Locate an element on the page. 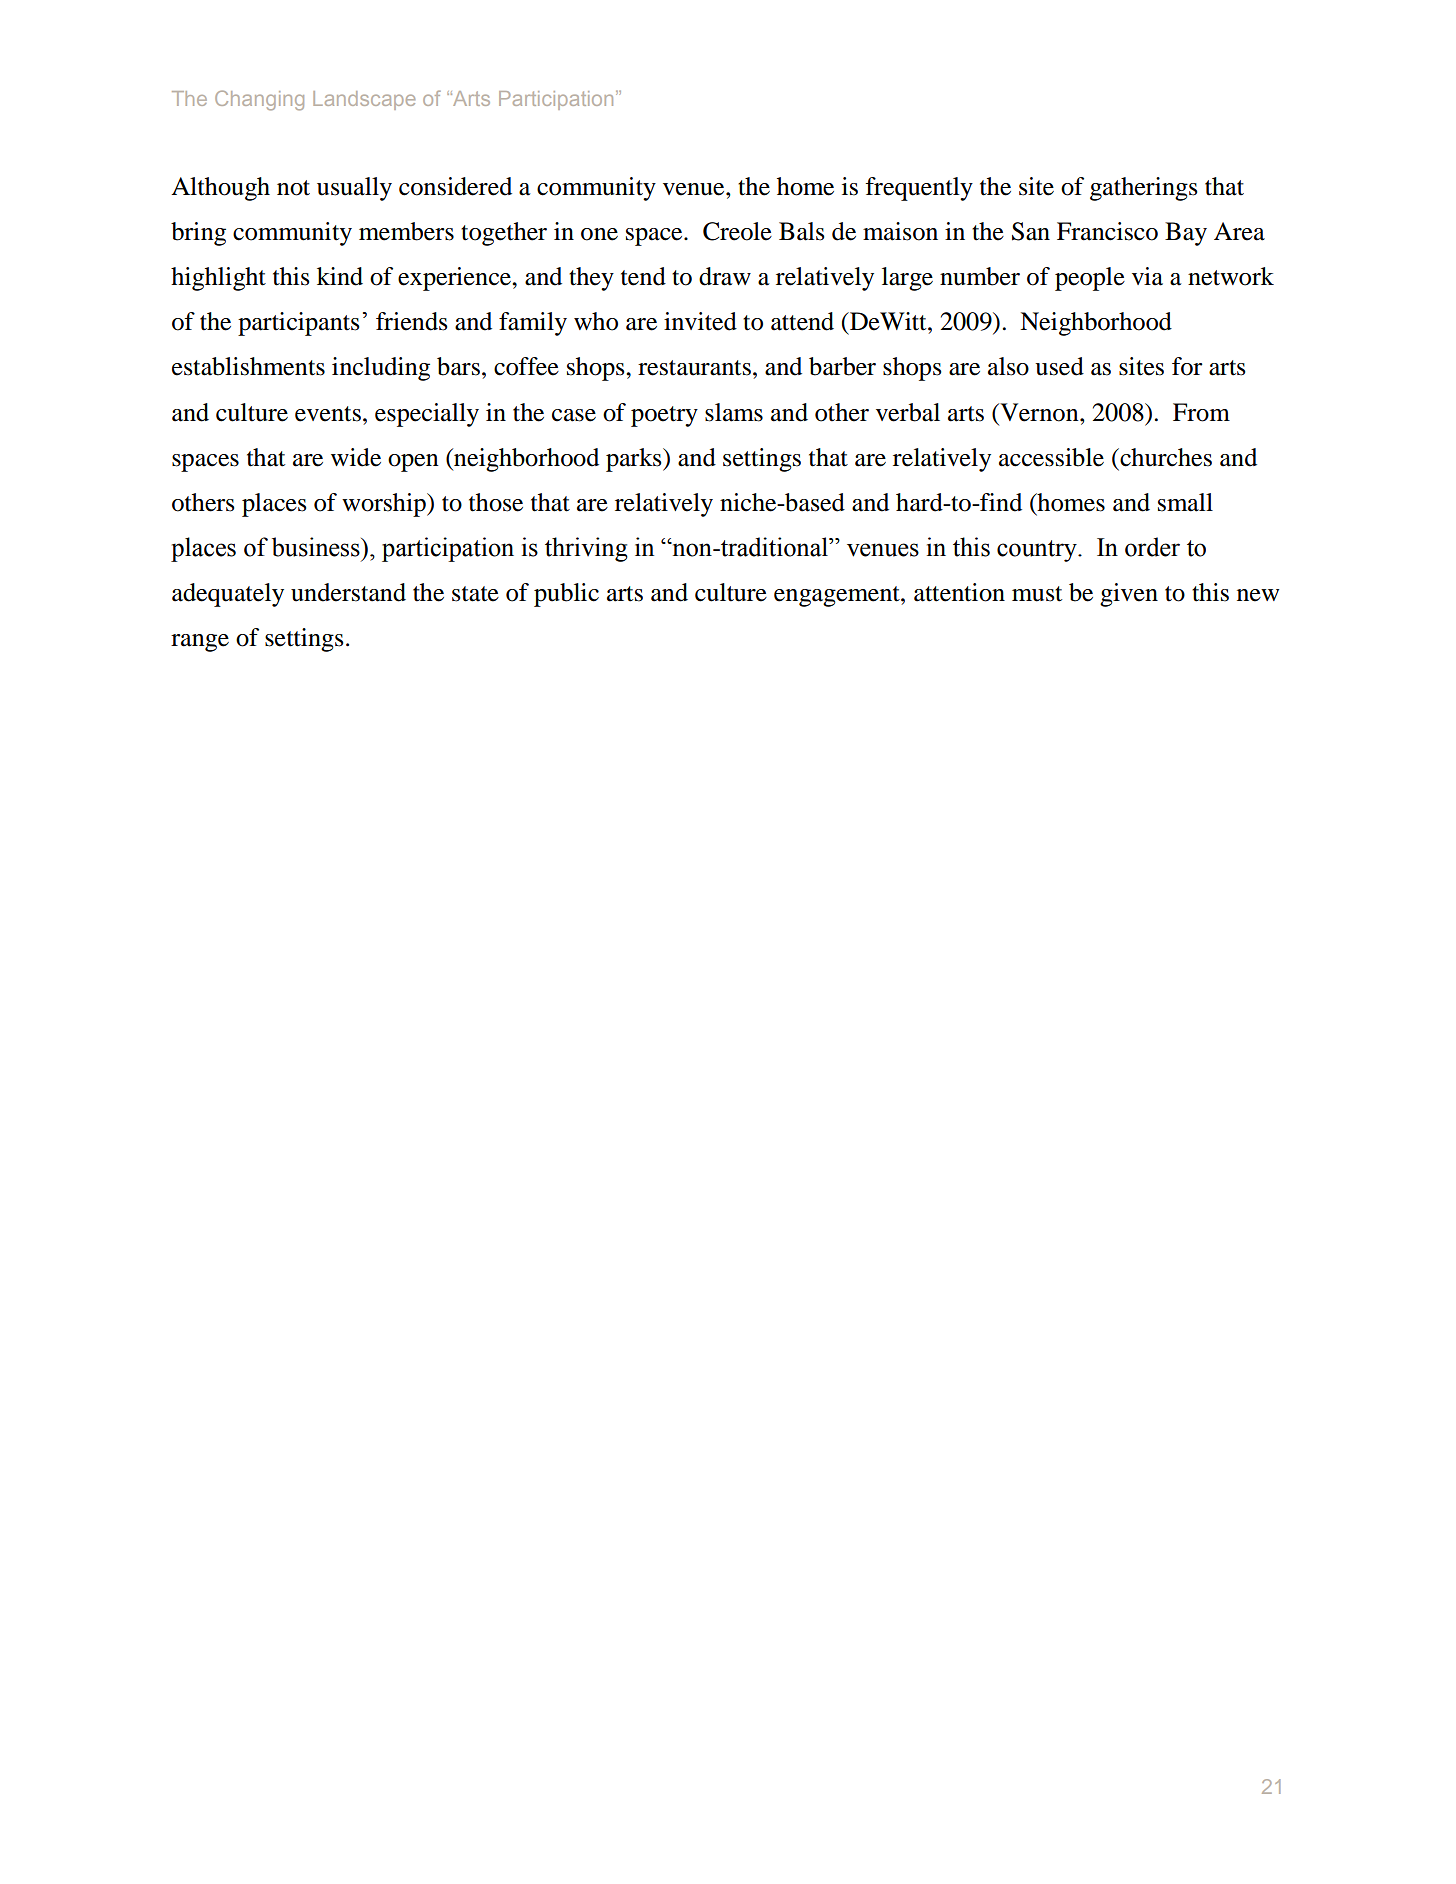 This page has height=1884, width=1456. including is located at coordinates (381, 369).
